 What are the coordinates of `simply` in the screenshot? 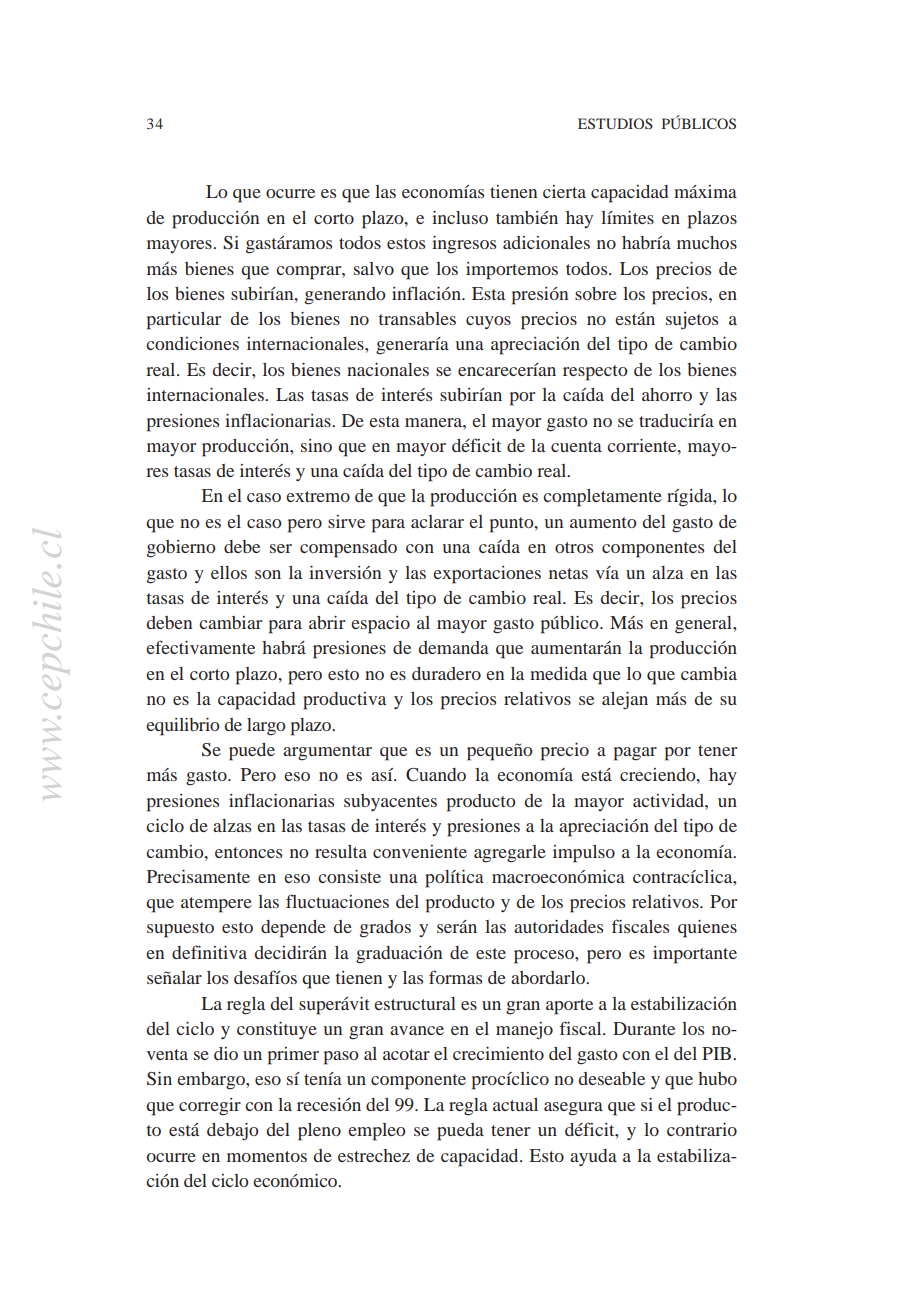 It's located at (505, 556).
